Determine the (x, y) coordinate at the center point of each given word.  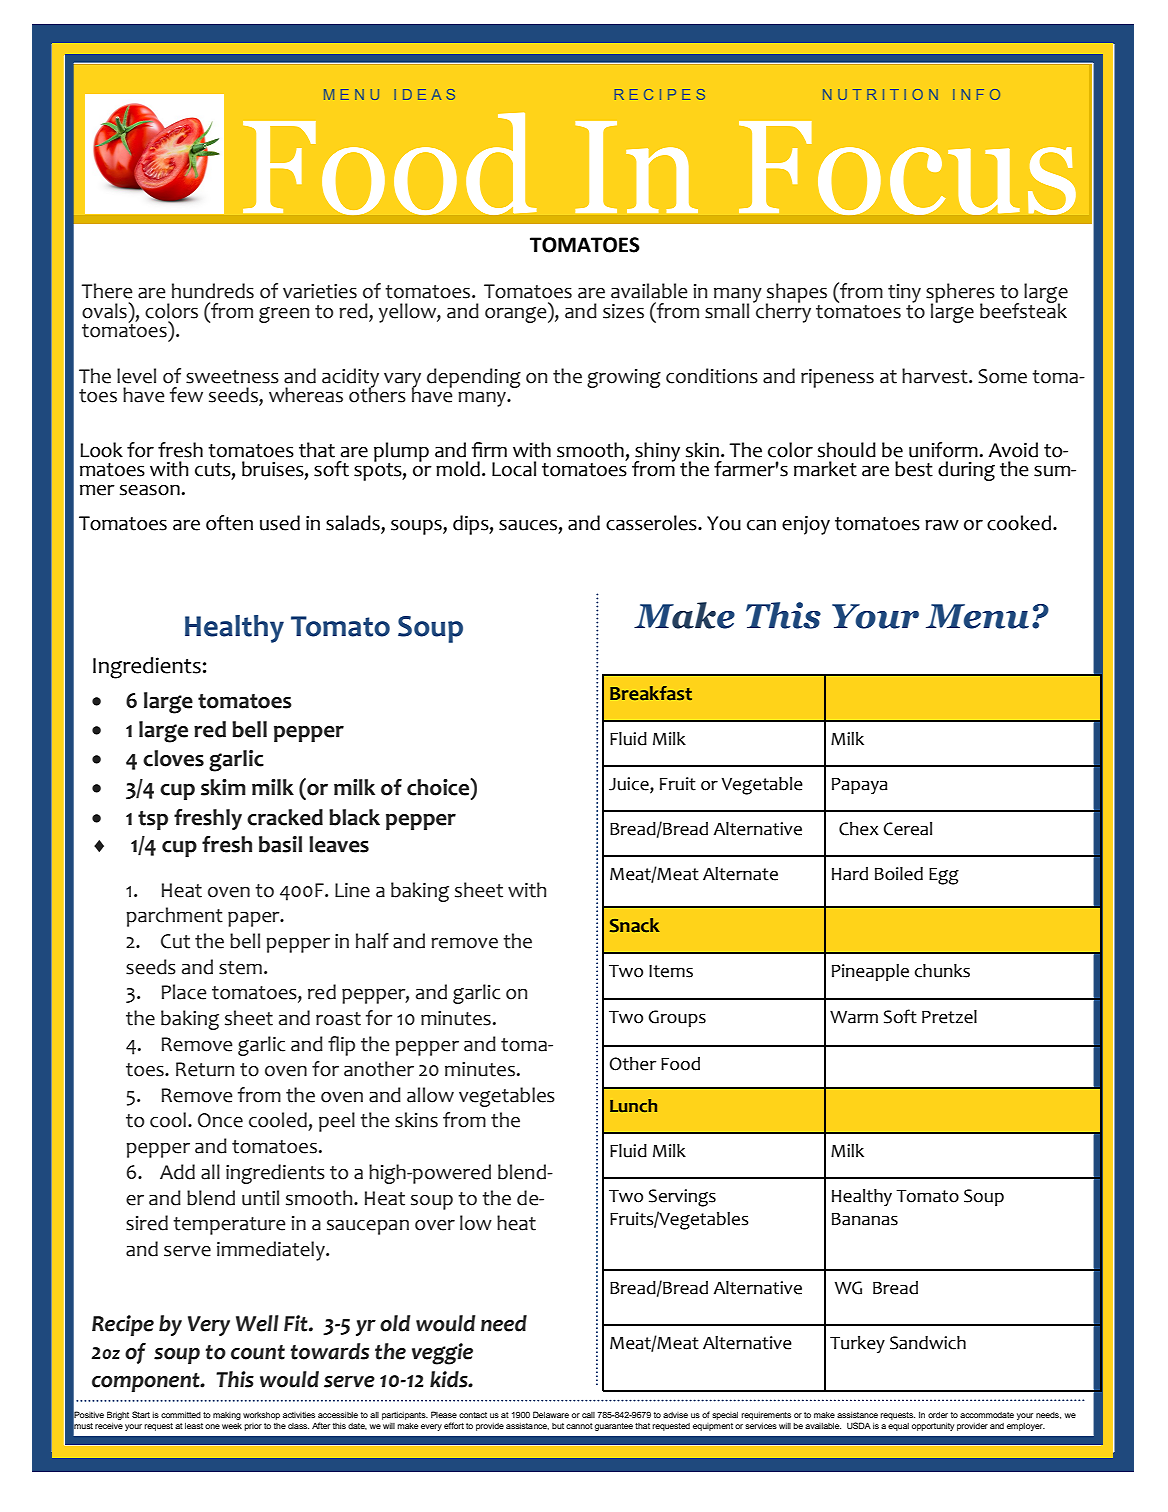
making (227, 1416)
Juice (630, 785)
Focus (907, 168)
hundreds (213, 291)
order (938, 1415)
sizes (623, 311)
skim (223, 787)
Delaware (551, 1414)
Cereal (908, 829)
